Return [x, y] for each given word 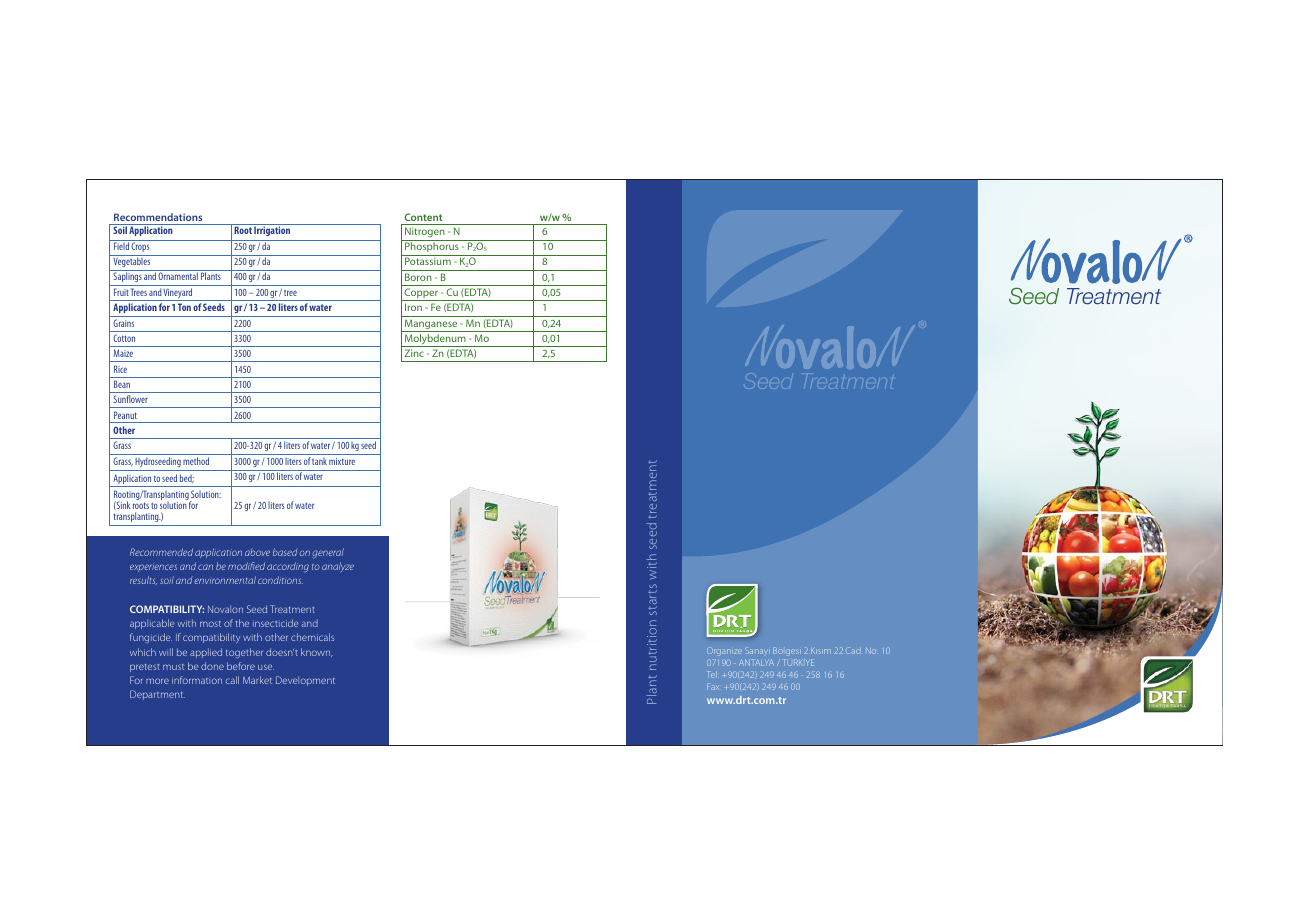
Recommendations [158, 217]
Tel [712, 674]
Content [423, 217]
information [197, 680]
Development [305, 681]
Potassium [428, 261]
